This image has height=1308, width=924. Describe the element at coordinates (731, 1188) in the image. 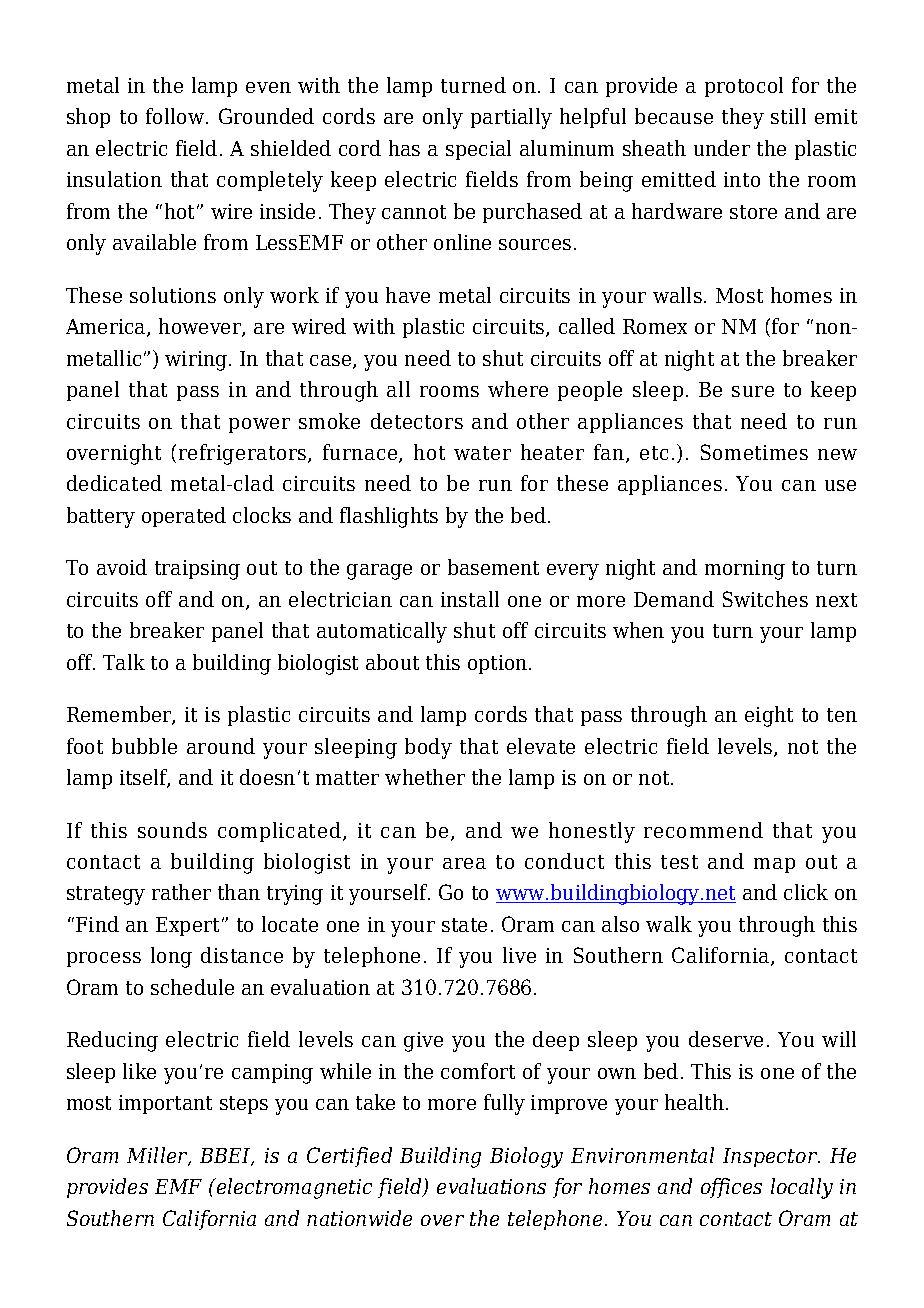

I see `offices` at that location.
